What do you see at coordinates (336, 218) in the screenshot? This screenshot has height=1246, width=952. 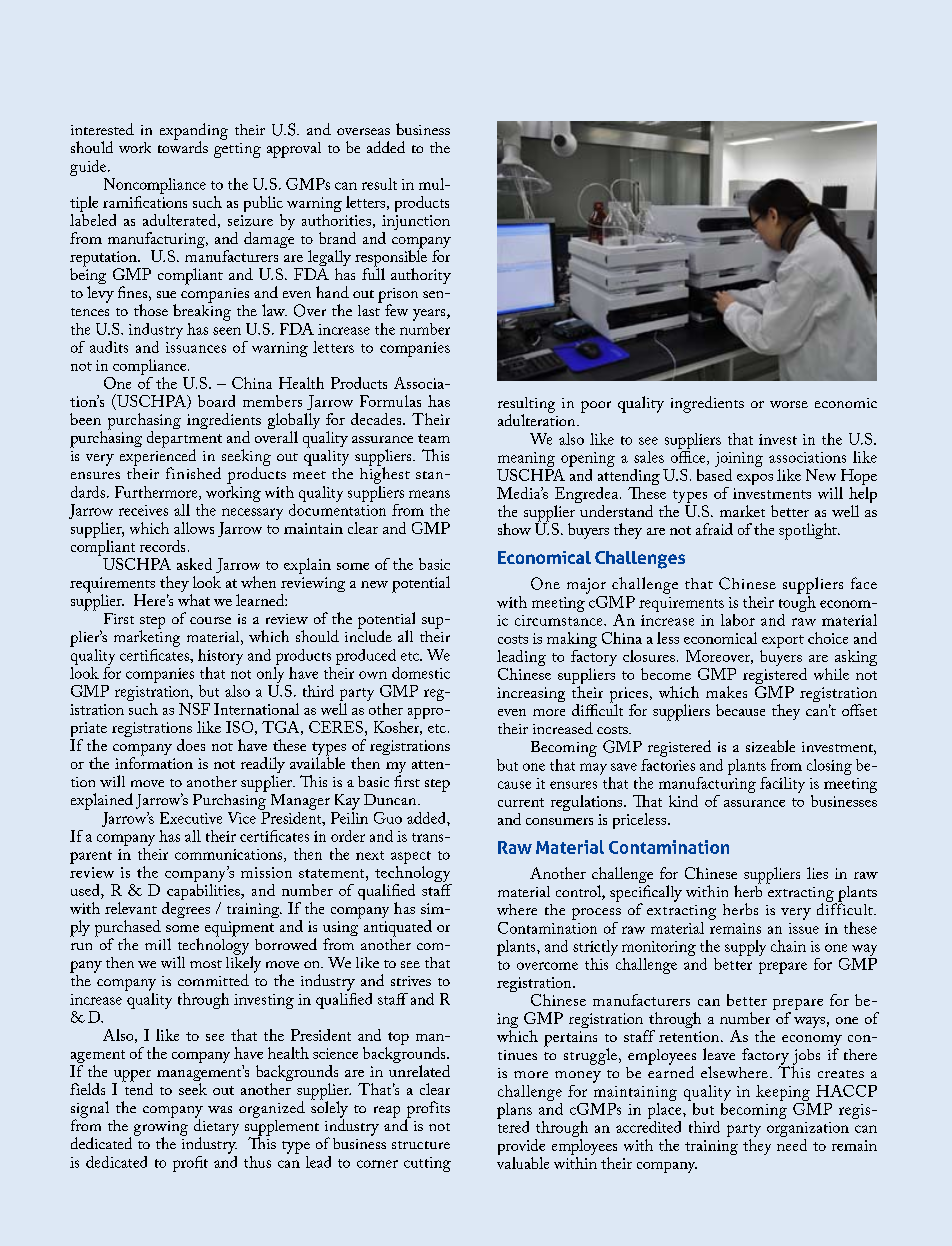 I see `authorities` at bounding box center [336, 218].
